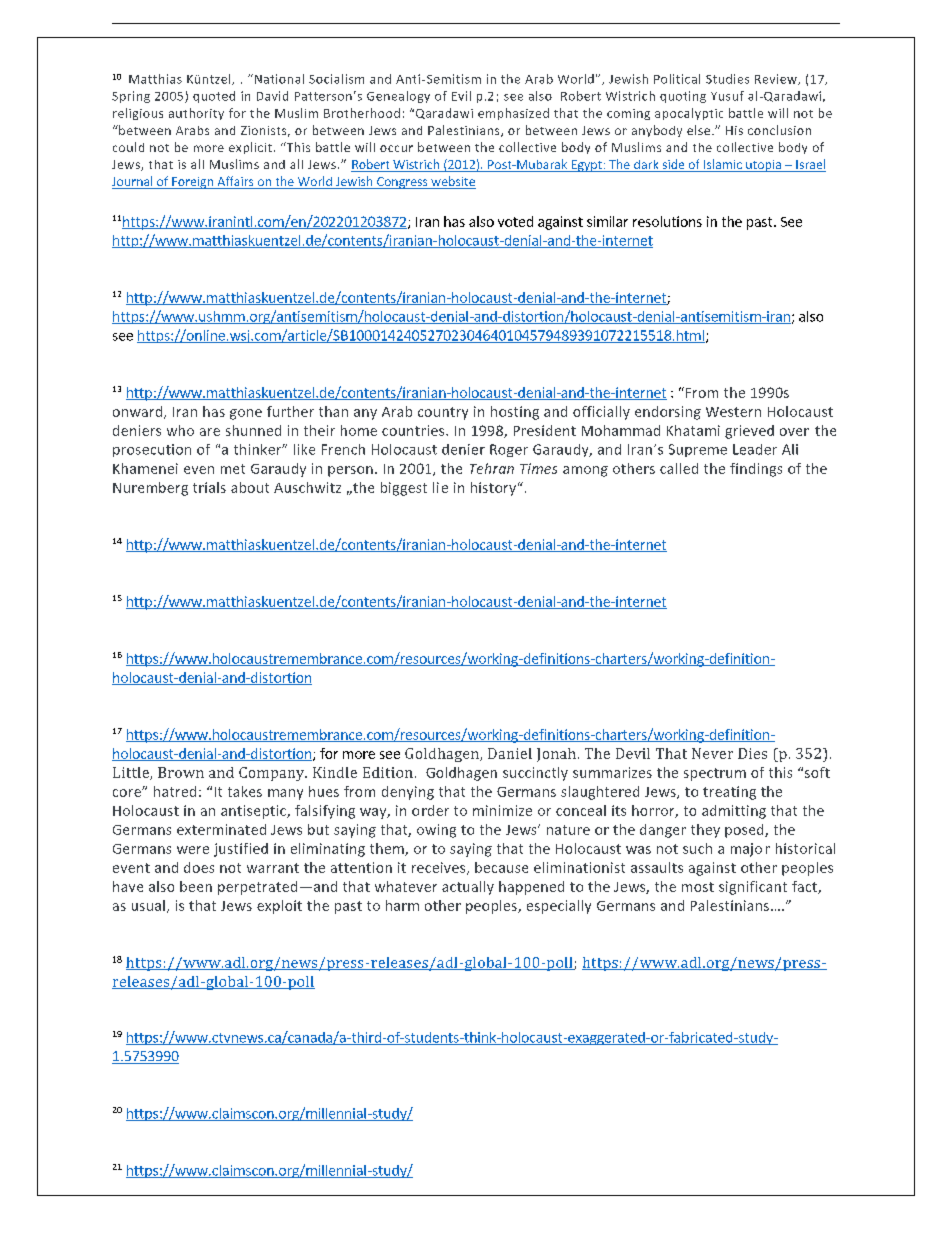  Describe the element at coordinates (712, 753) in the screenshot. I see `Never` at that location.
